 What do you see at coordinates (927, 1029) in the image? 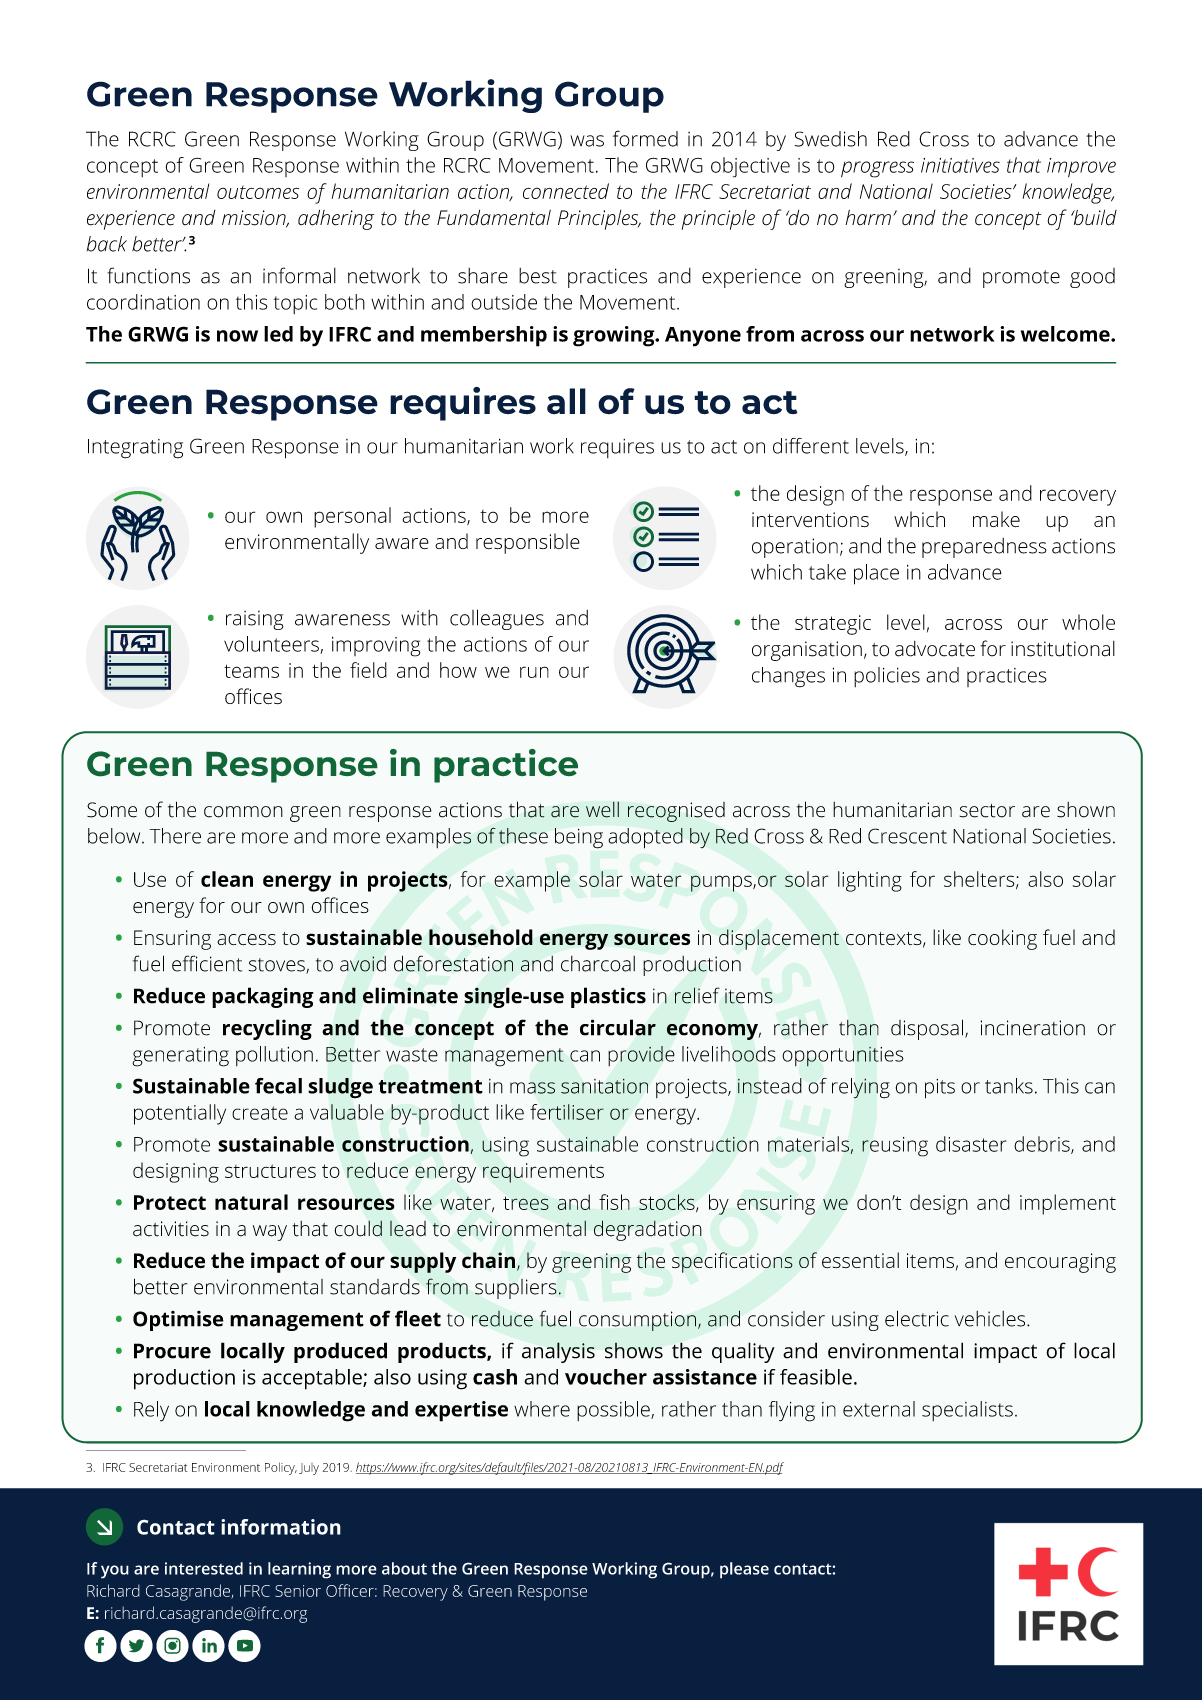
I see `disposal` at bounding box center [927, 1029].
